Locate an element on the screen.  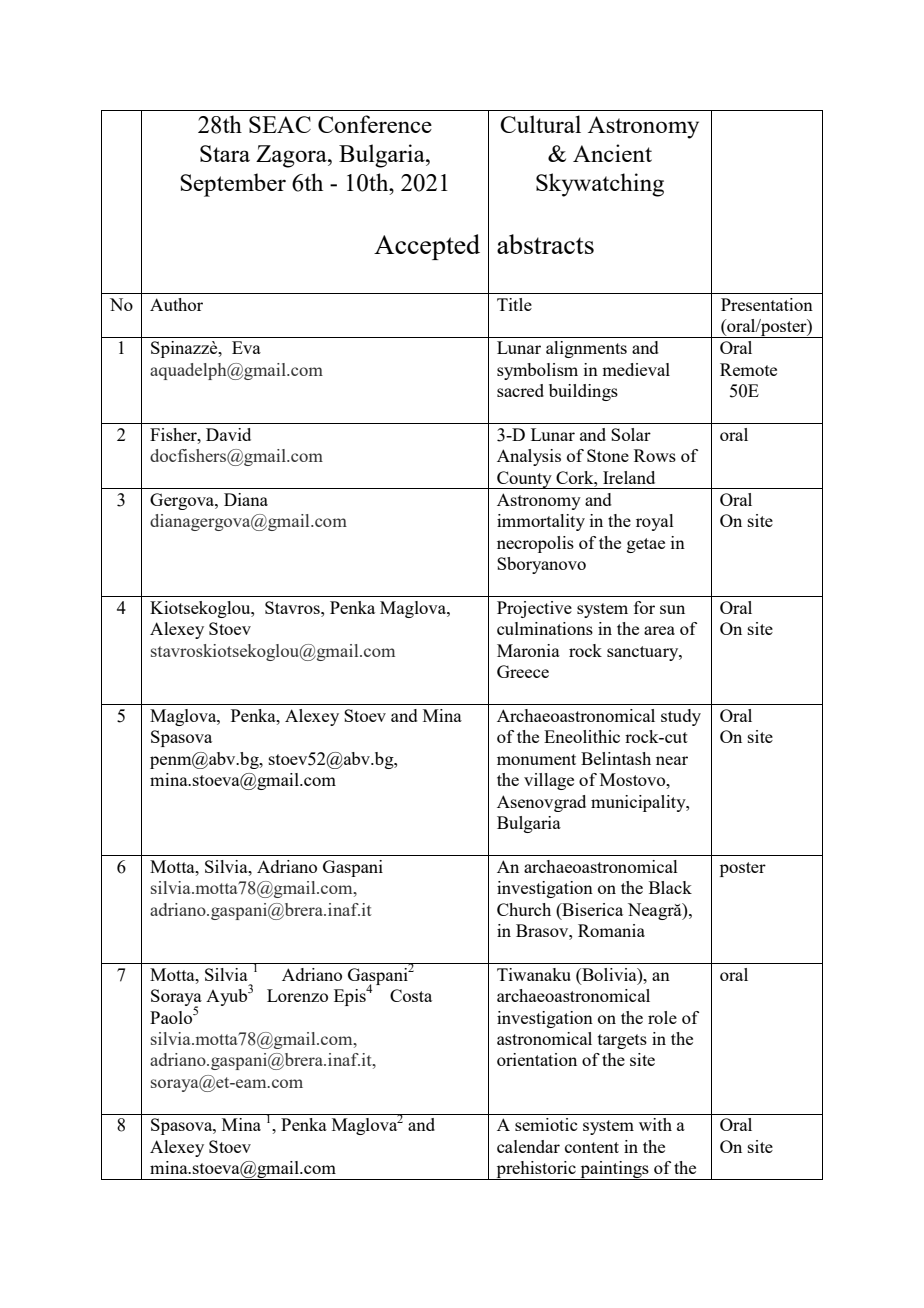
village is located at coordinates (549, 781).
